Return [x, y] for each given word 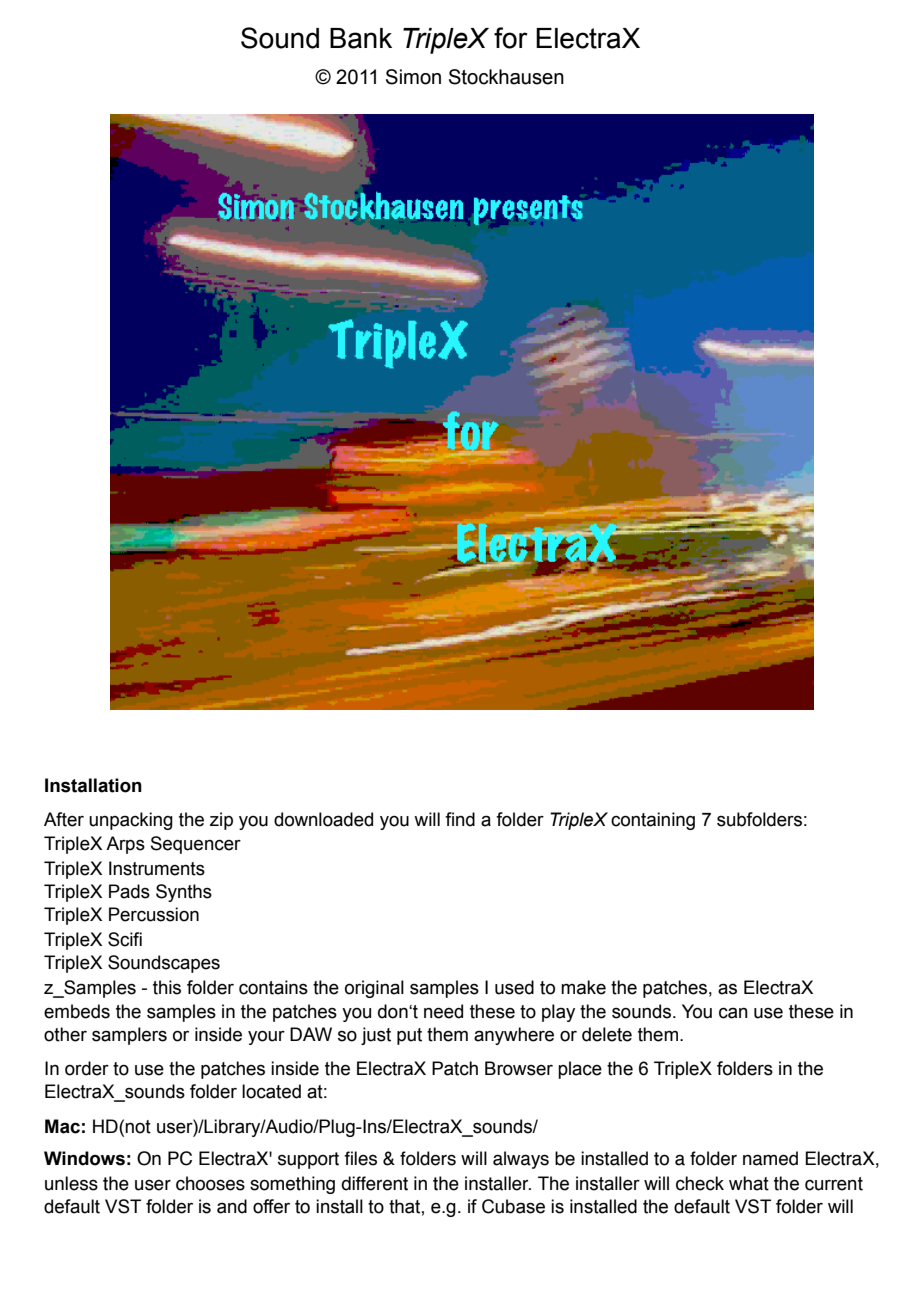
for [511, 38]
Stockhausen [506, 77]
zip [221, 821]
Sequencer [196, 845]
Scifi [125, 939]
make [583, 987]
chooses [210, 1183]
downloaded [323, 819]
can [733, 1013]
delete [607, 1034]
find [460, 819]
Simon [413, 77]
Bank [361, 38]
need [443, 1011]
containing [653, 821]
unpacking [131, 821]
